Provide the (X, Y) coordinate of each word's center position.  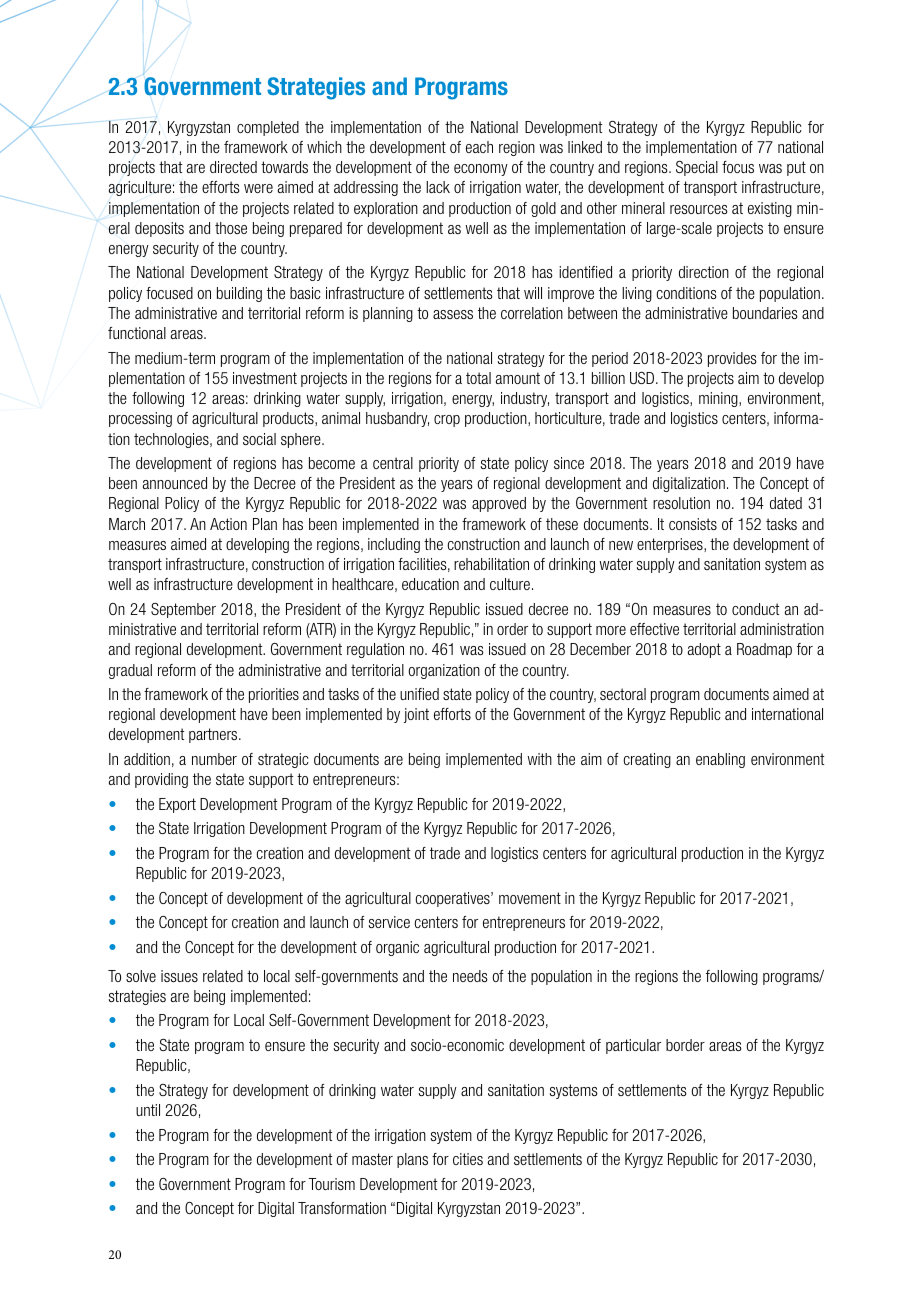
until (148, 1110)
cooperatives (453, 899)
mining (719, 399)
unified (419, 694)
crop (447, 421)
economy (481, 170)
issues (179, 976)
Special (697, 168)
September (183, 610)
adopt (704, 650)
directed (233, 167)
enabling (720, 760)
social (259, 439)
